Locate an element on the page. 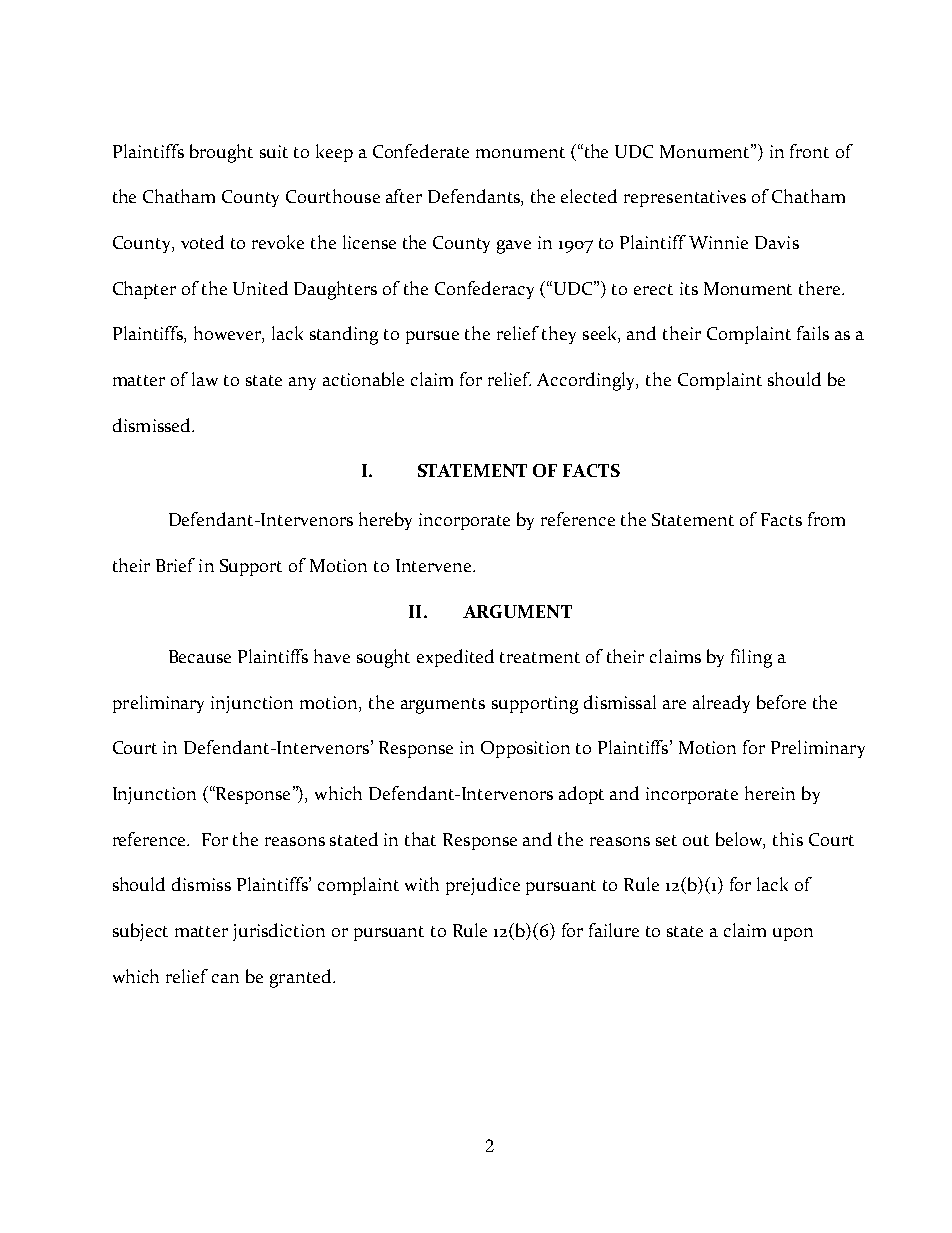  Brief is located at coordinates (175, 565).
